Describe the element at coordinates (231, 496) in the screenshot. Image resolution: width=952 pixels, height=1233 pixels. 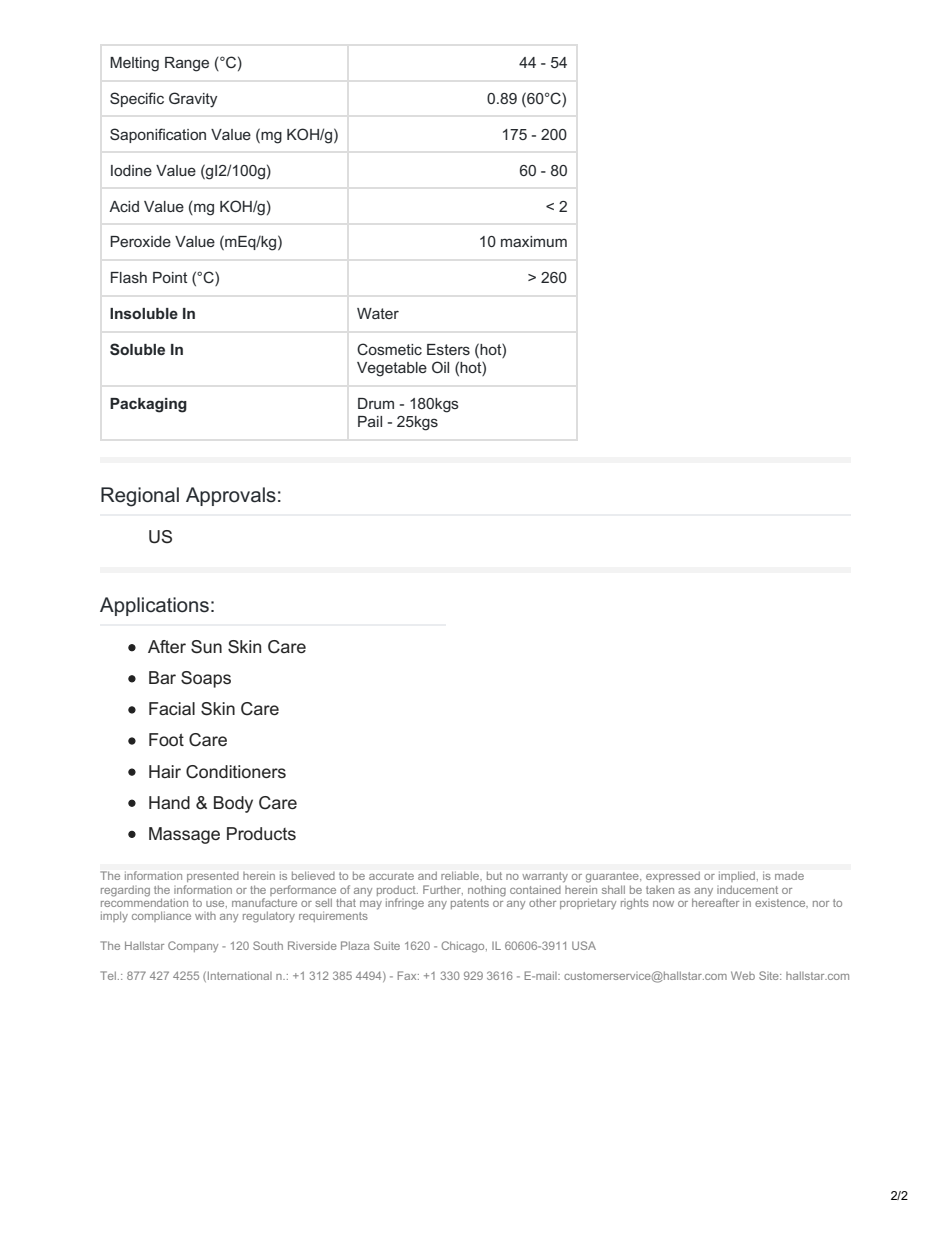
I see `Approvals` at that location.
